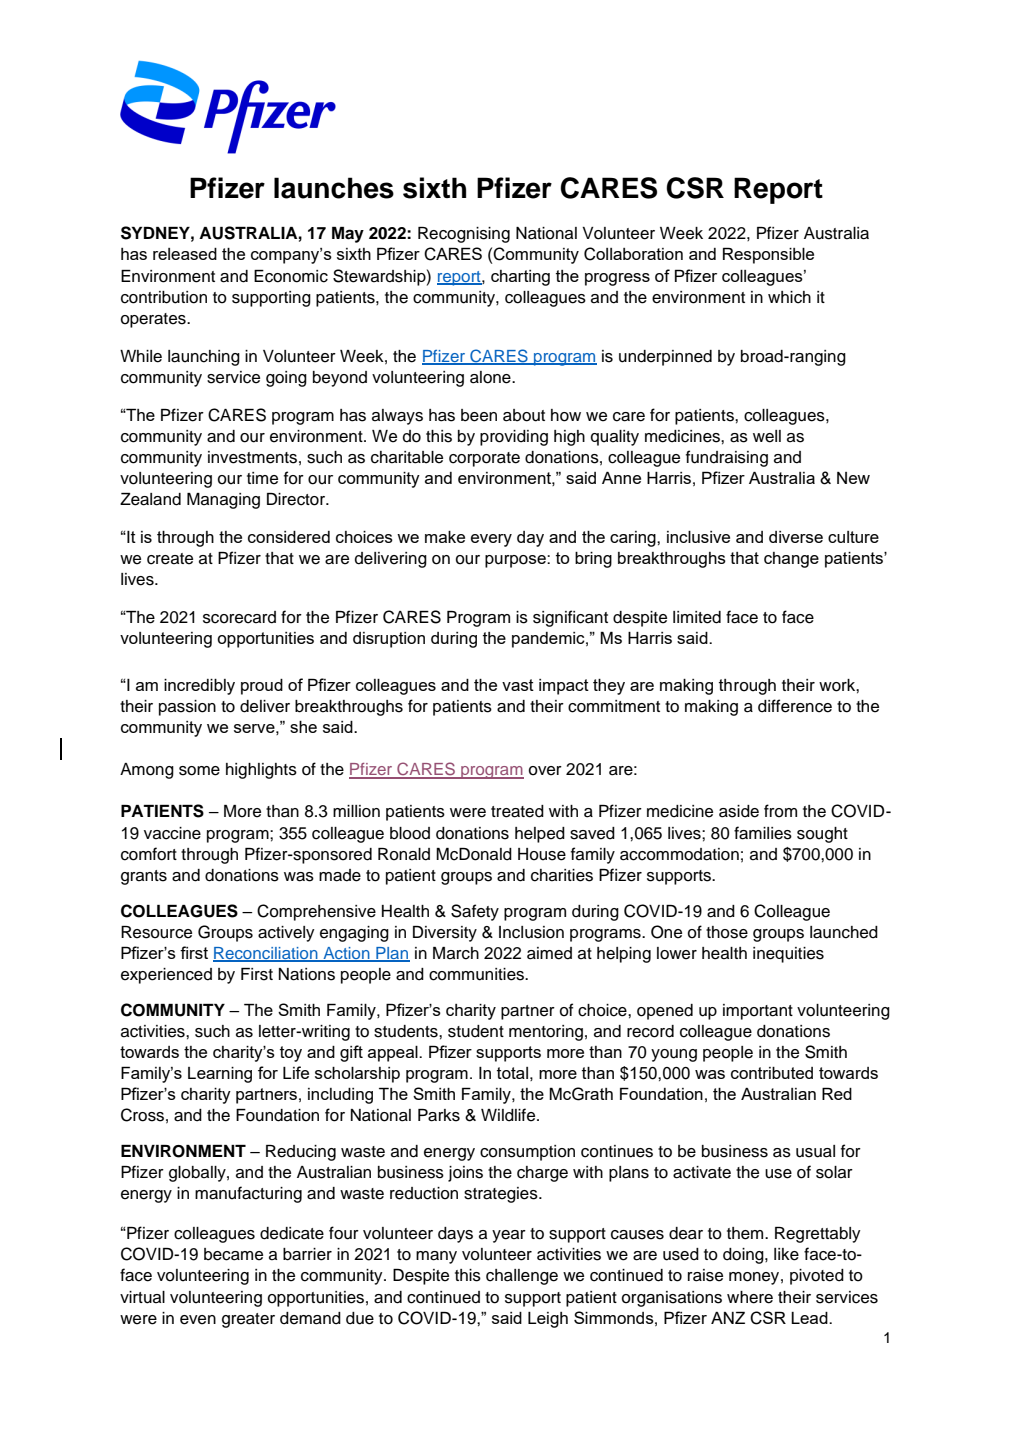 This page has width=1012, height=1431. Describe the element at coordinates (464, 235) in the page. I see `Recognising` at that location.
